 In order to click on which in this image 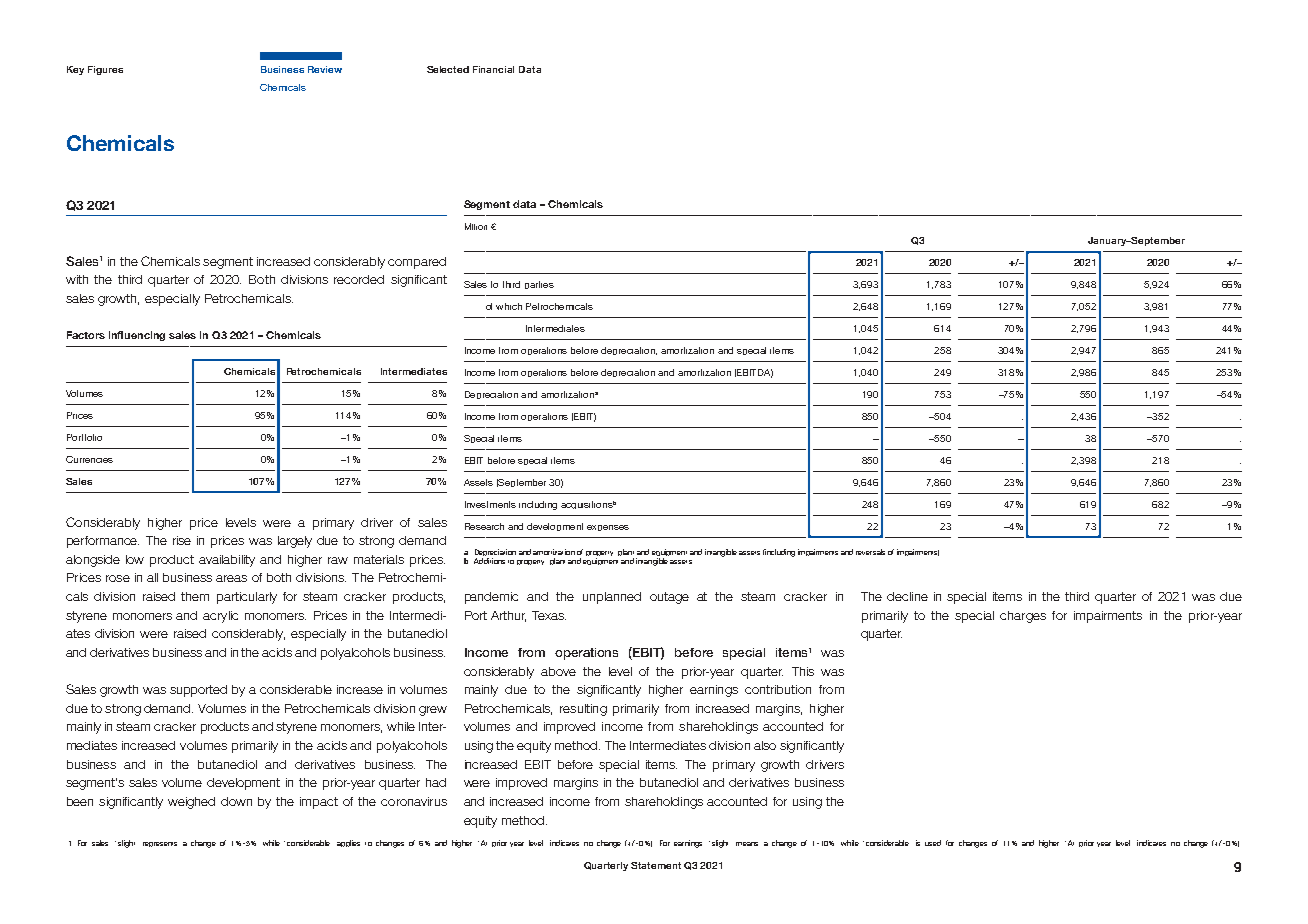, I will do `click(509, 306)`.
